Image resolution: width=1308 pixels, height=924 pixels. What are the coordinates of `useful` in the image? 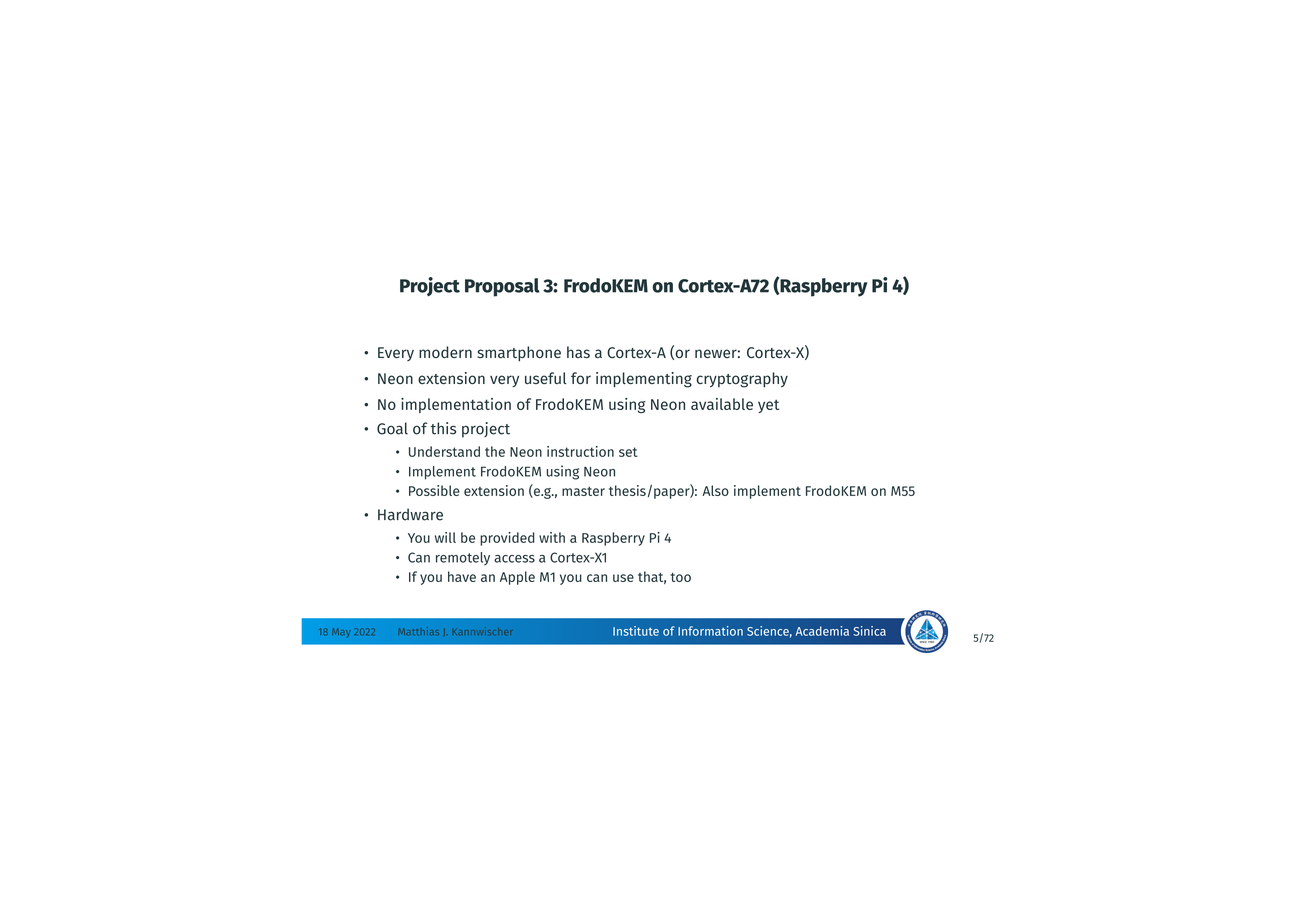 It's located at (546, 378).
